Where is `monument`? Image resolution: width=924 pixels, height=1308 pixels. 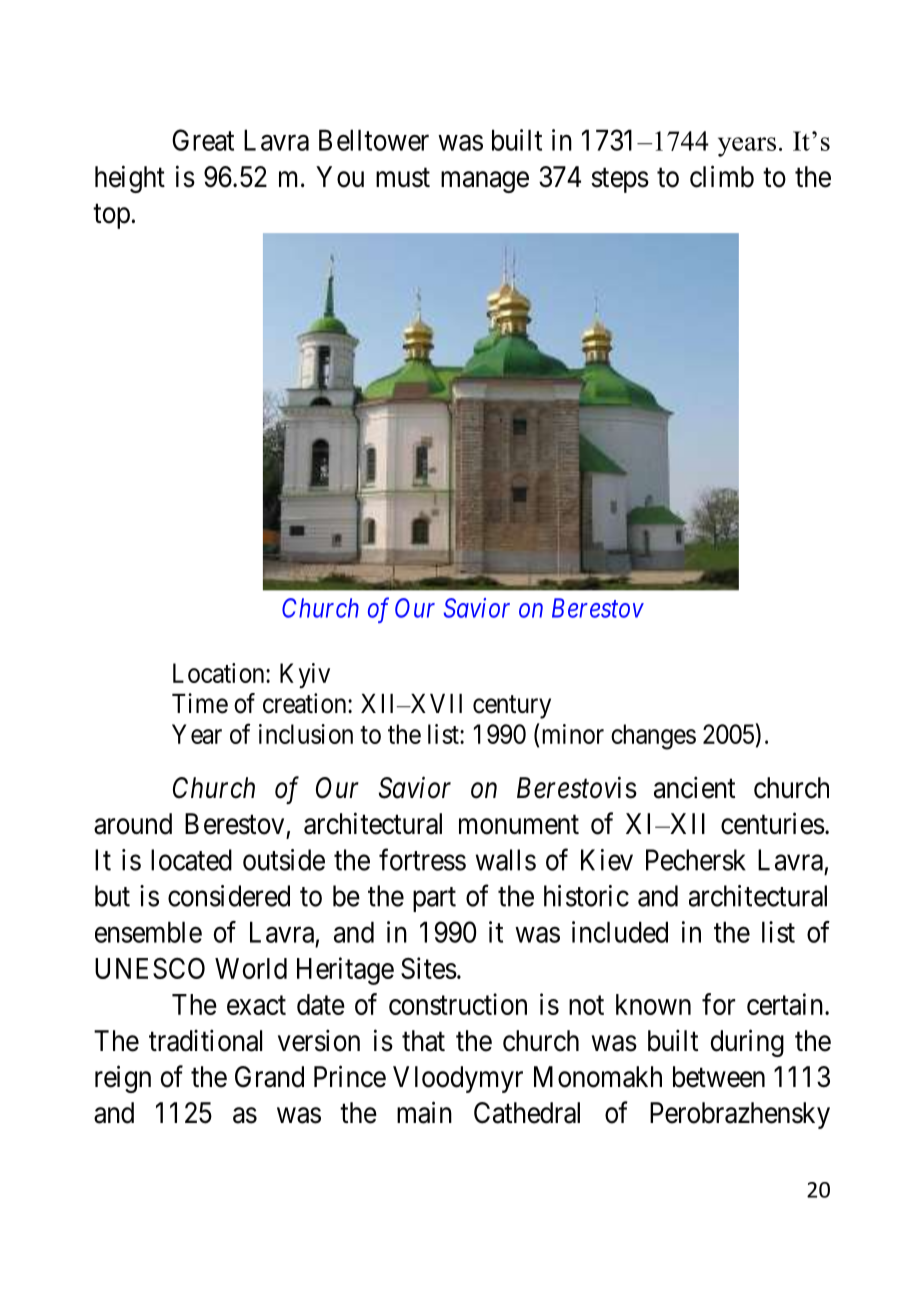 monument is located at coordinates (519, 825).
